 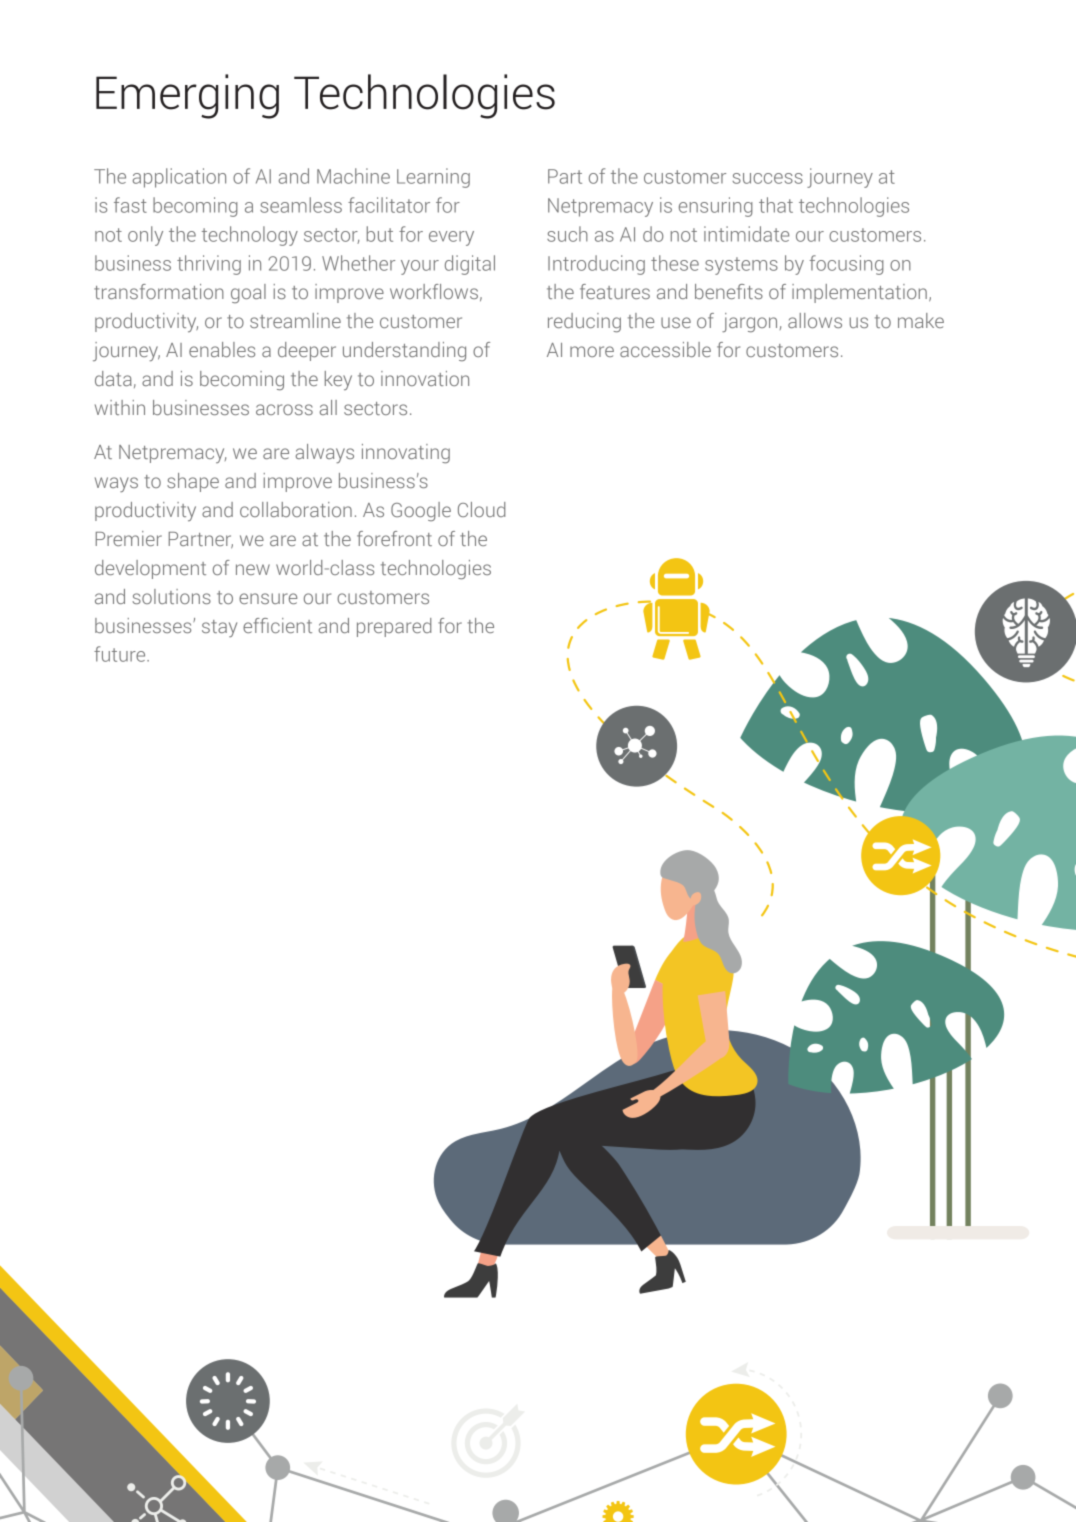 What do you see at coordinates (815, 320) in the page?
I see `allows` at bounding box center [815, 320].
